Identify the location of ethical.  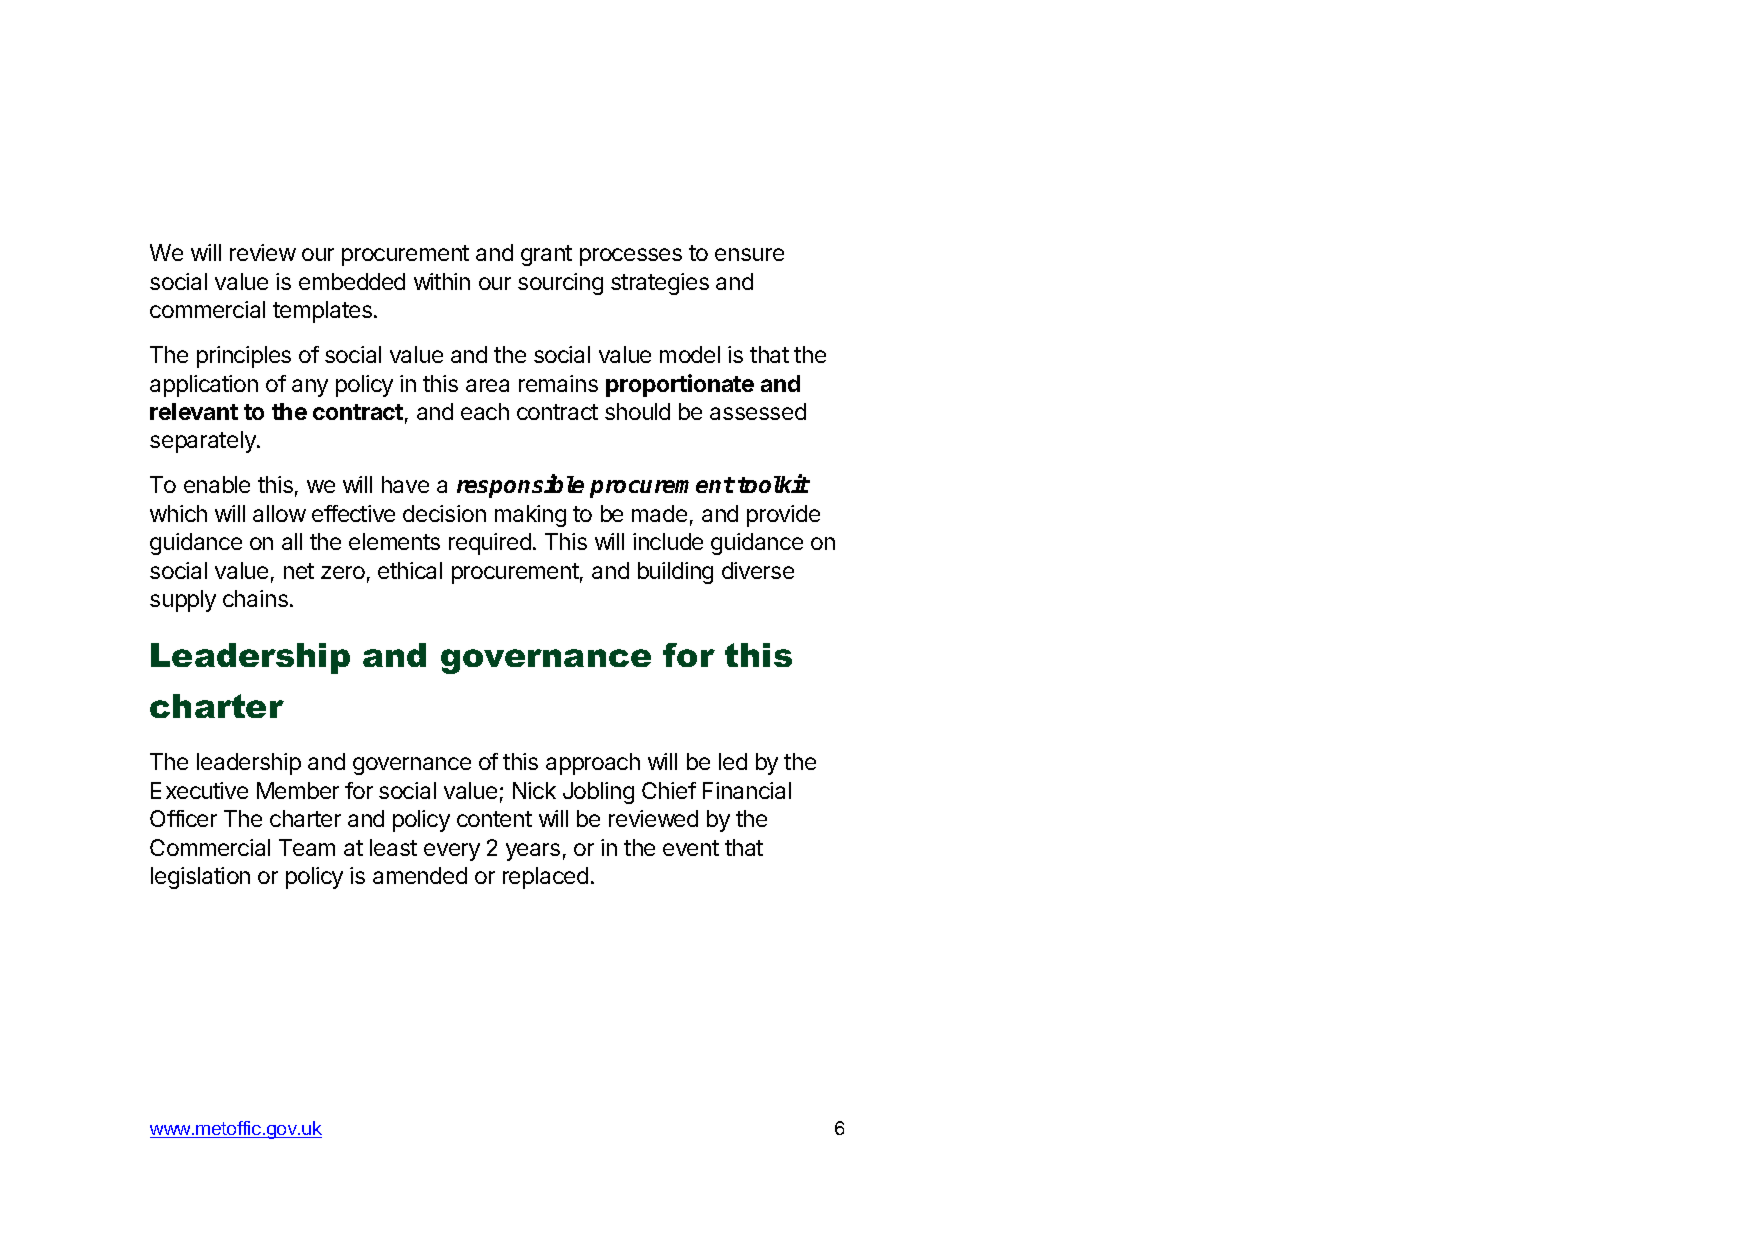
(410, 570).
